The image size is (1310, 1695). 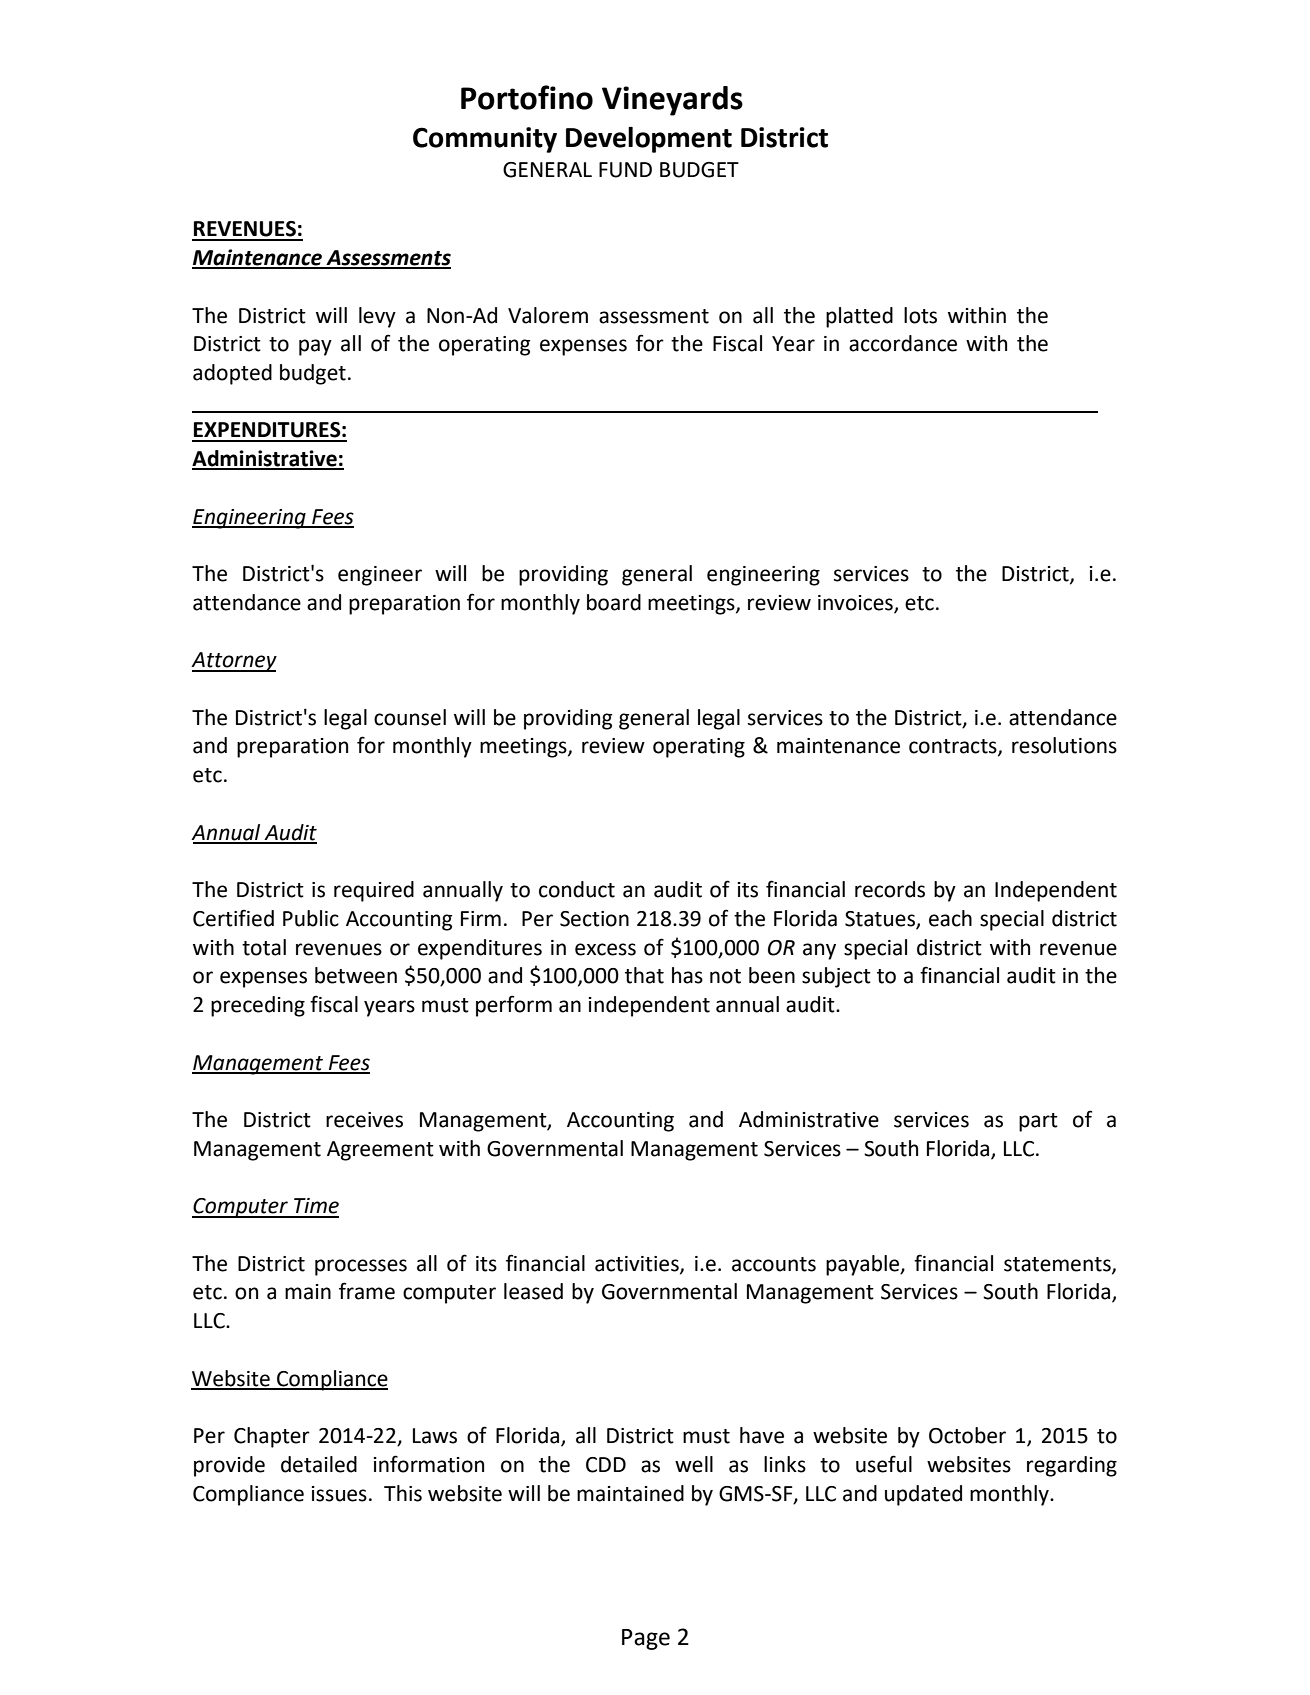 I want to click on each, so click(x=950, y=918).
